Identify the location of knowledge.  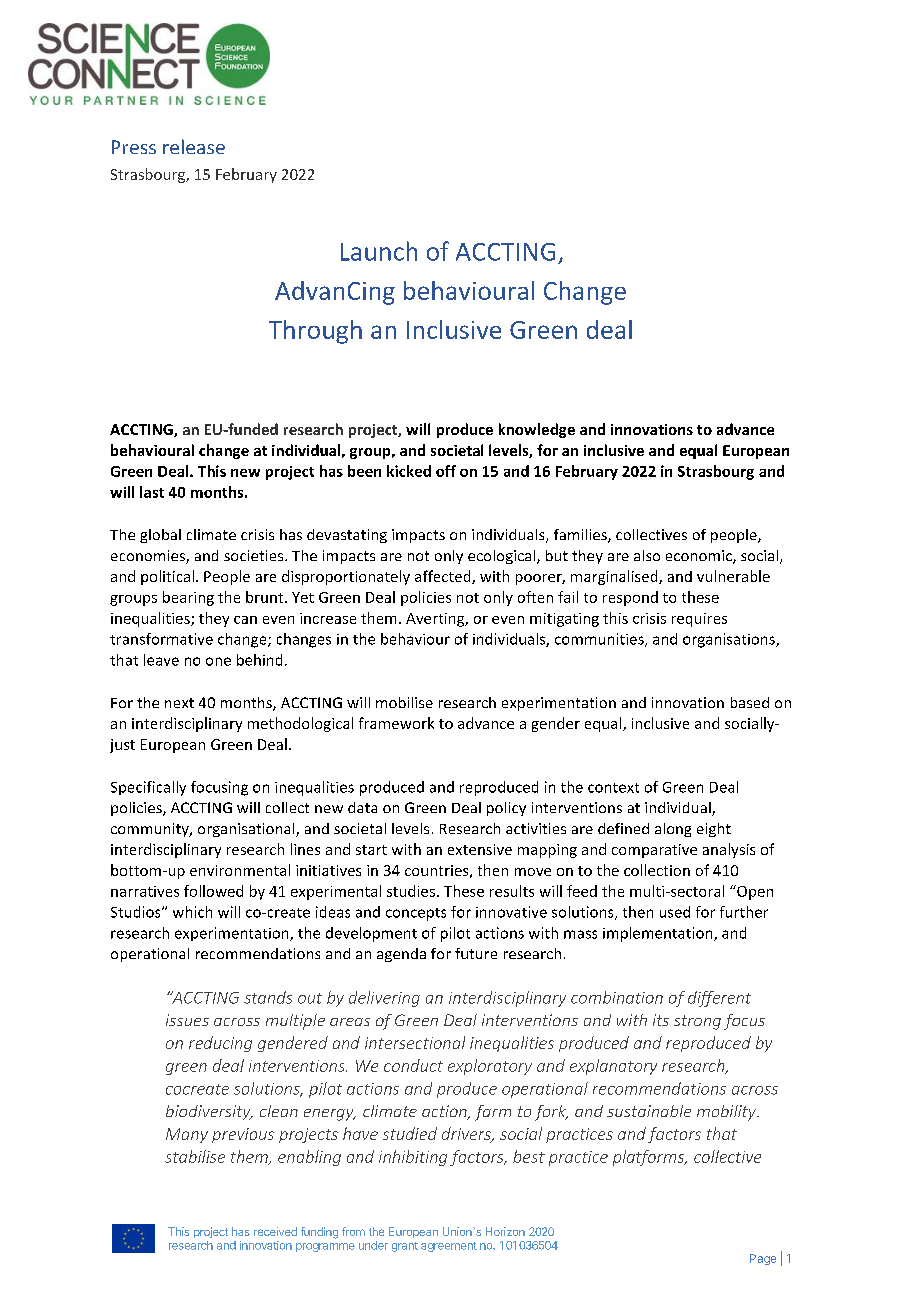
(537, 430).
